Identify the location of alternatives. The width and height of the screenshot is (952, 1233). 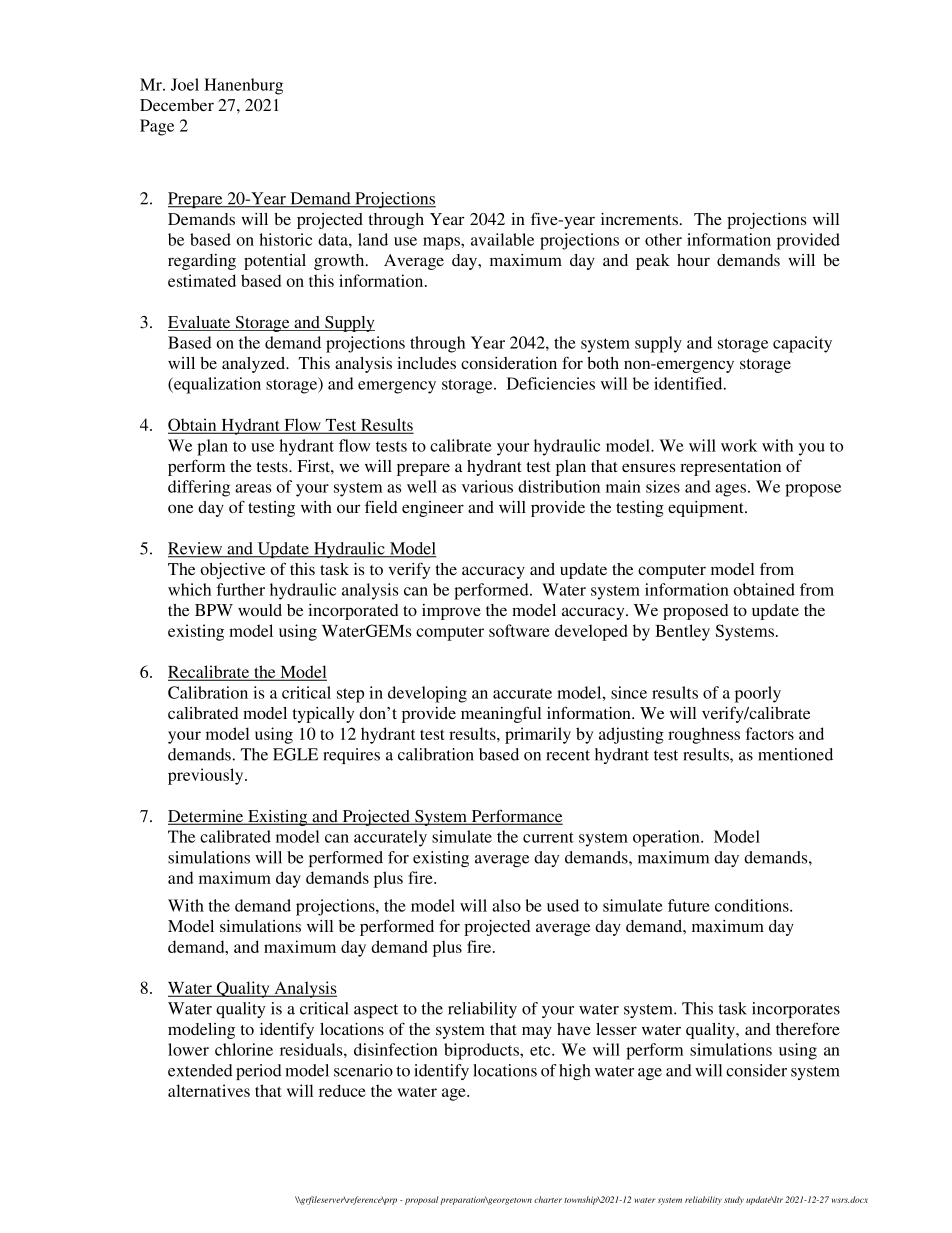
(209, 1090).
